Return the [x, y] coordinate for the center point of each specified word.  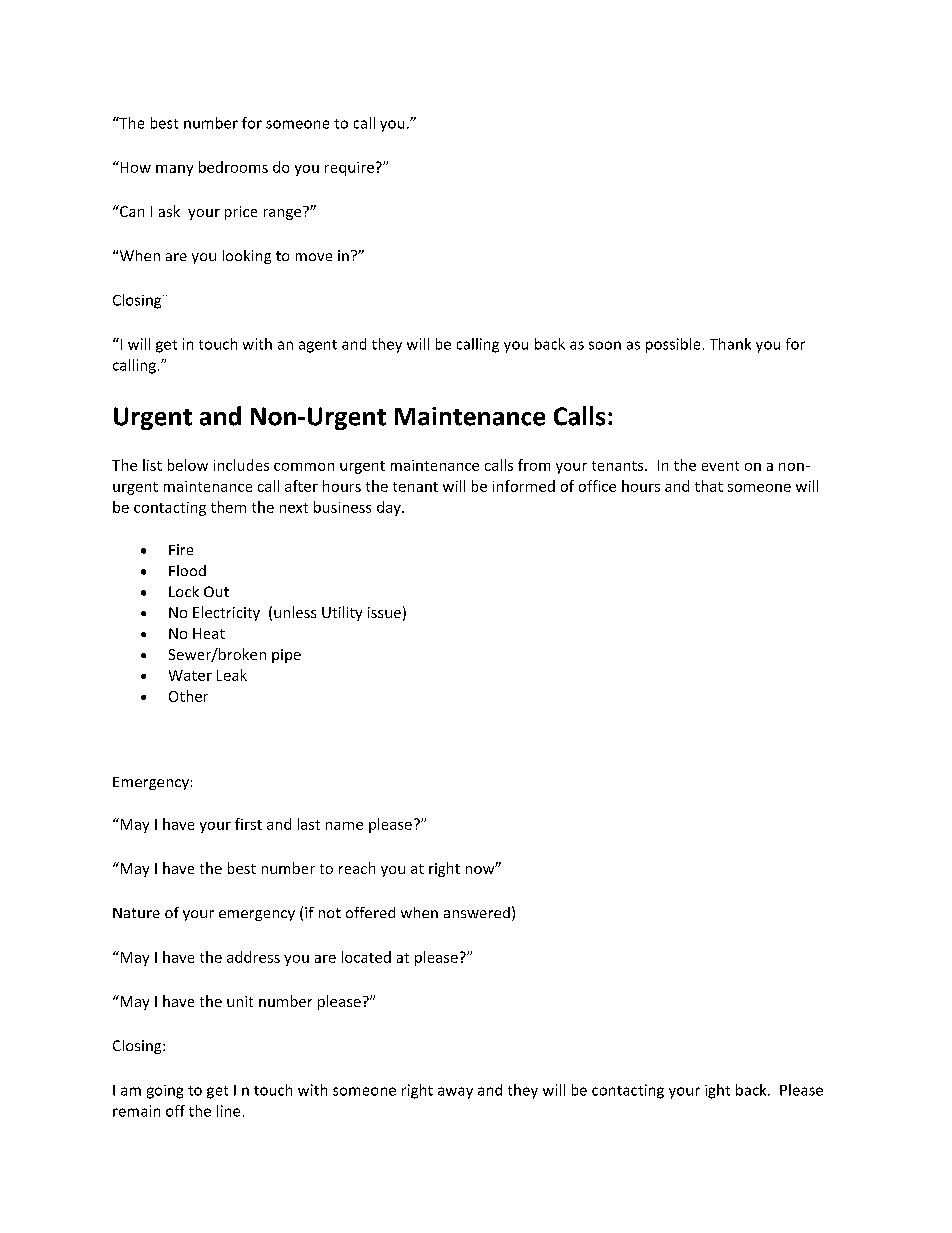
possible [673, 345]
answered [477, 912]
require [349, 169]
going [165, 1092]
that [709, 486]
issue [384, 612]
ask [169, 211]
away [455, 1093]
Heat [209, 633]
